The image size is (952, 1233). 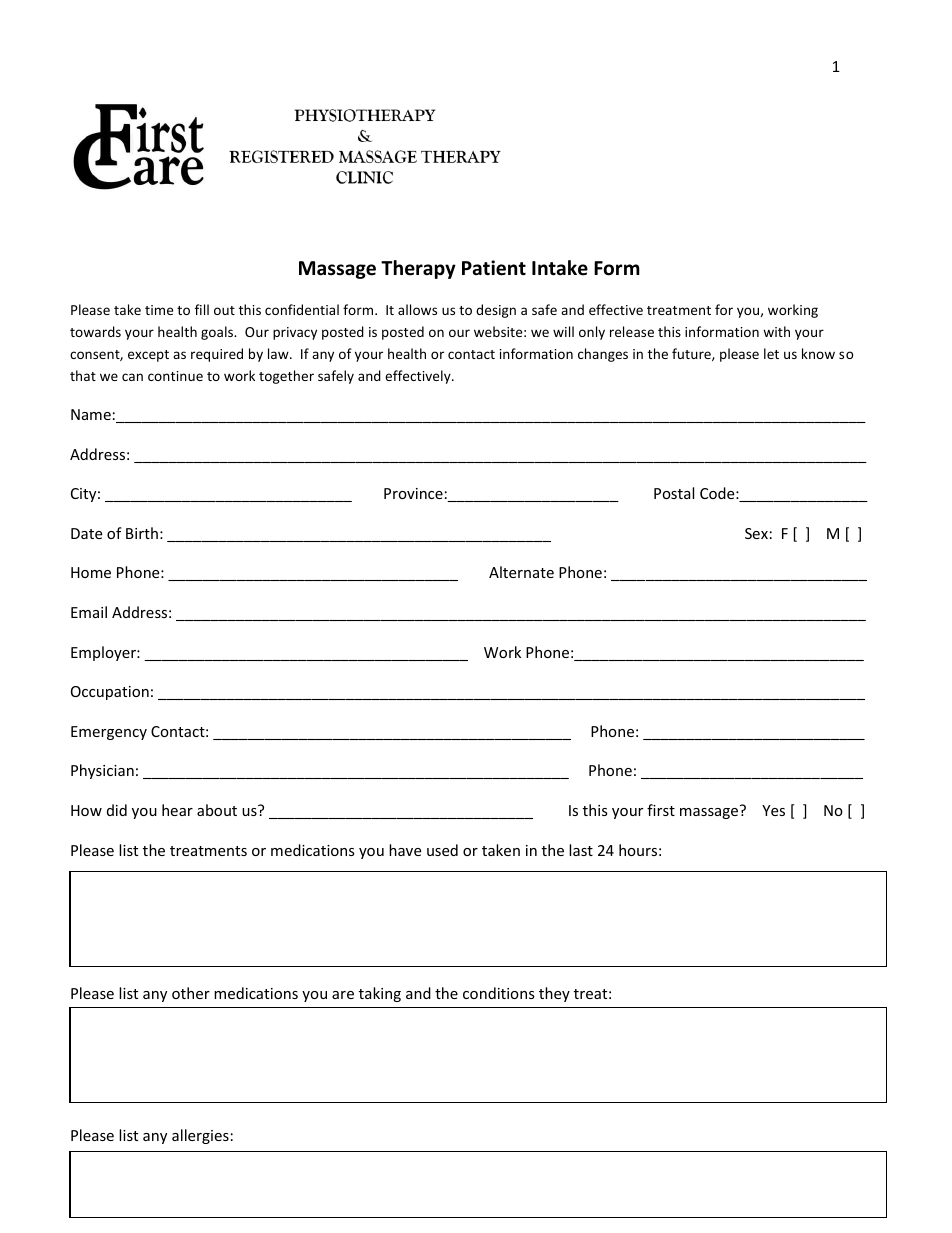 What do you see at coordinates (159, 310) in the screenshot?
I see `time` at bounding box center [159, 310].
